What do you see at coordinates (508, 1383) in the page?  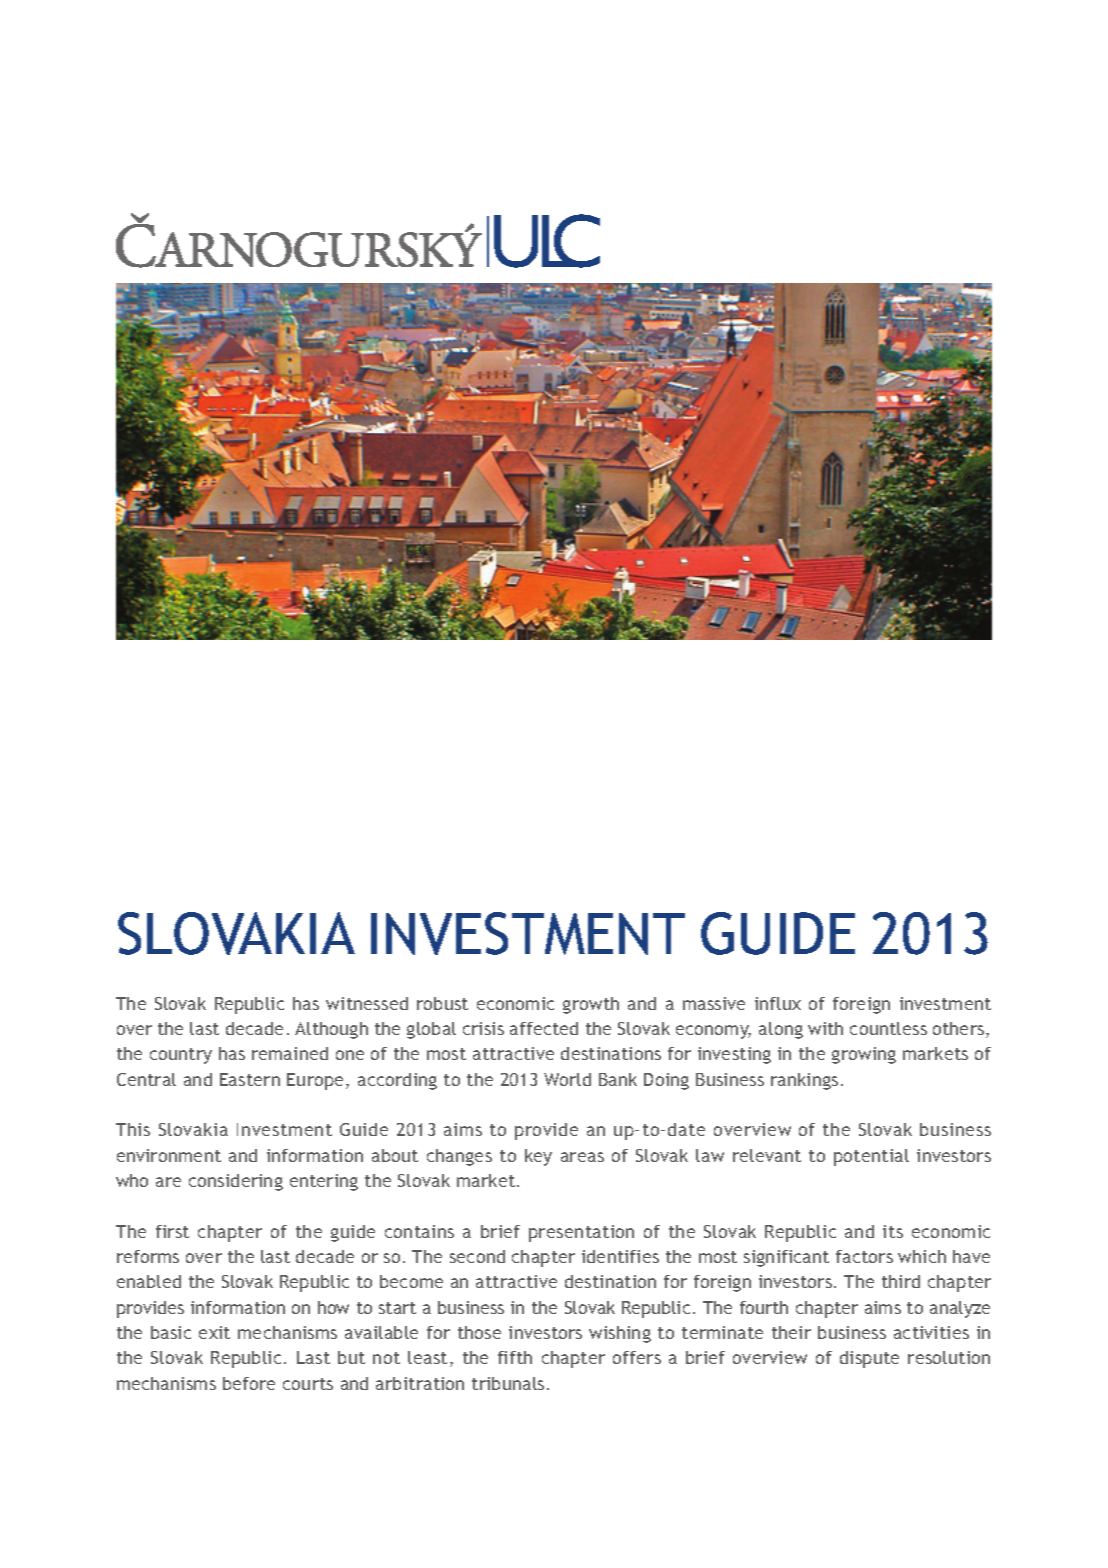 I see `tribunals` at bounding box center [508, 1383].
